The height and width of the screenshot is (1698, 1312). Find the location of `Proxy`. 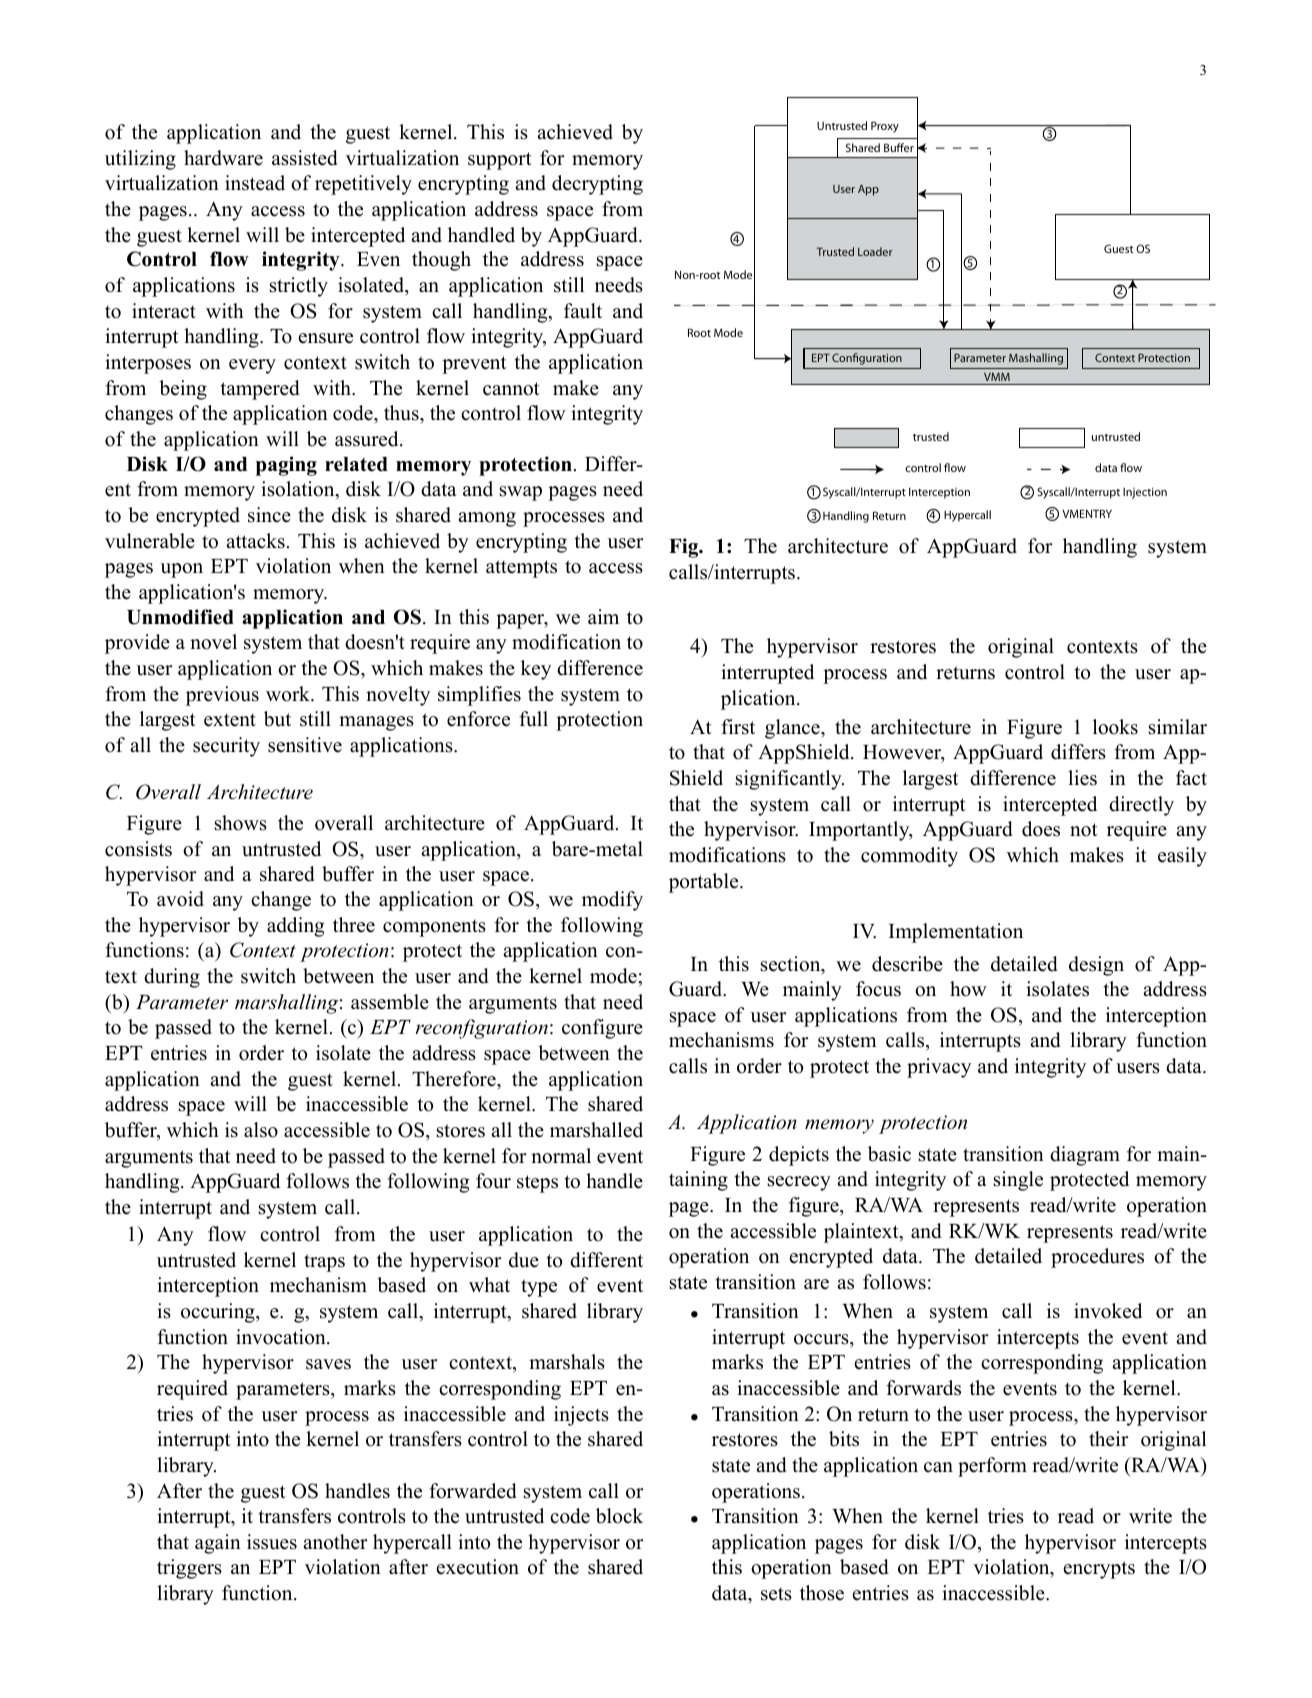

Proxy is located at coordinates (885, 127).
